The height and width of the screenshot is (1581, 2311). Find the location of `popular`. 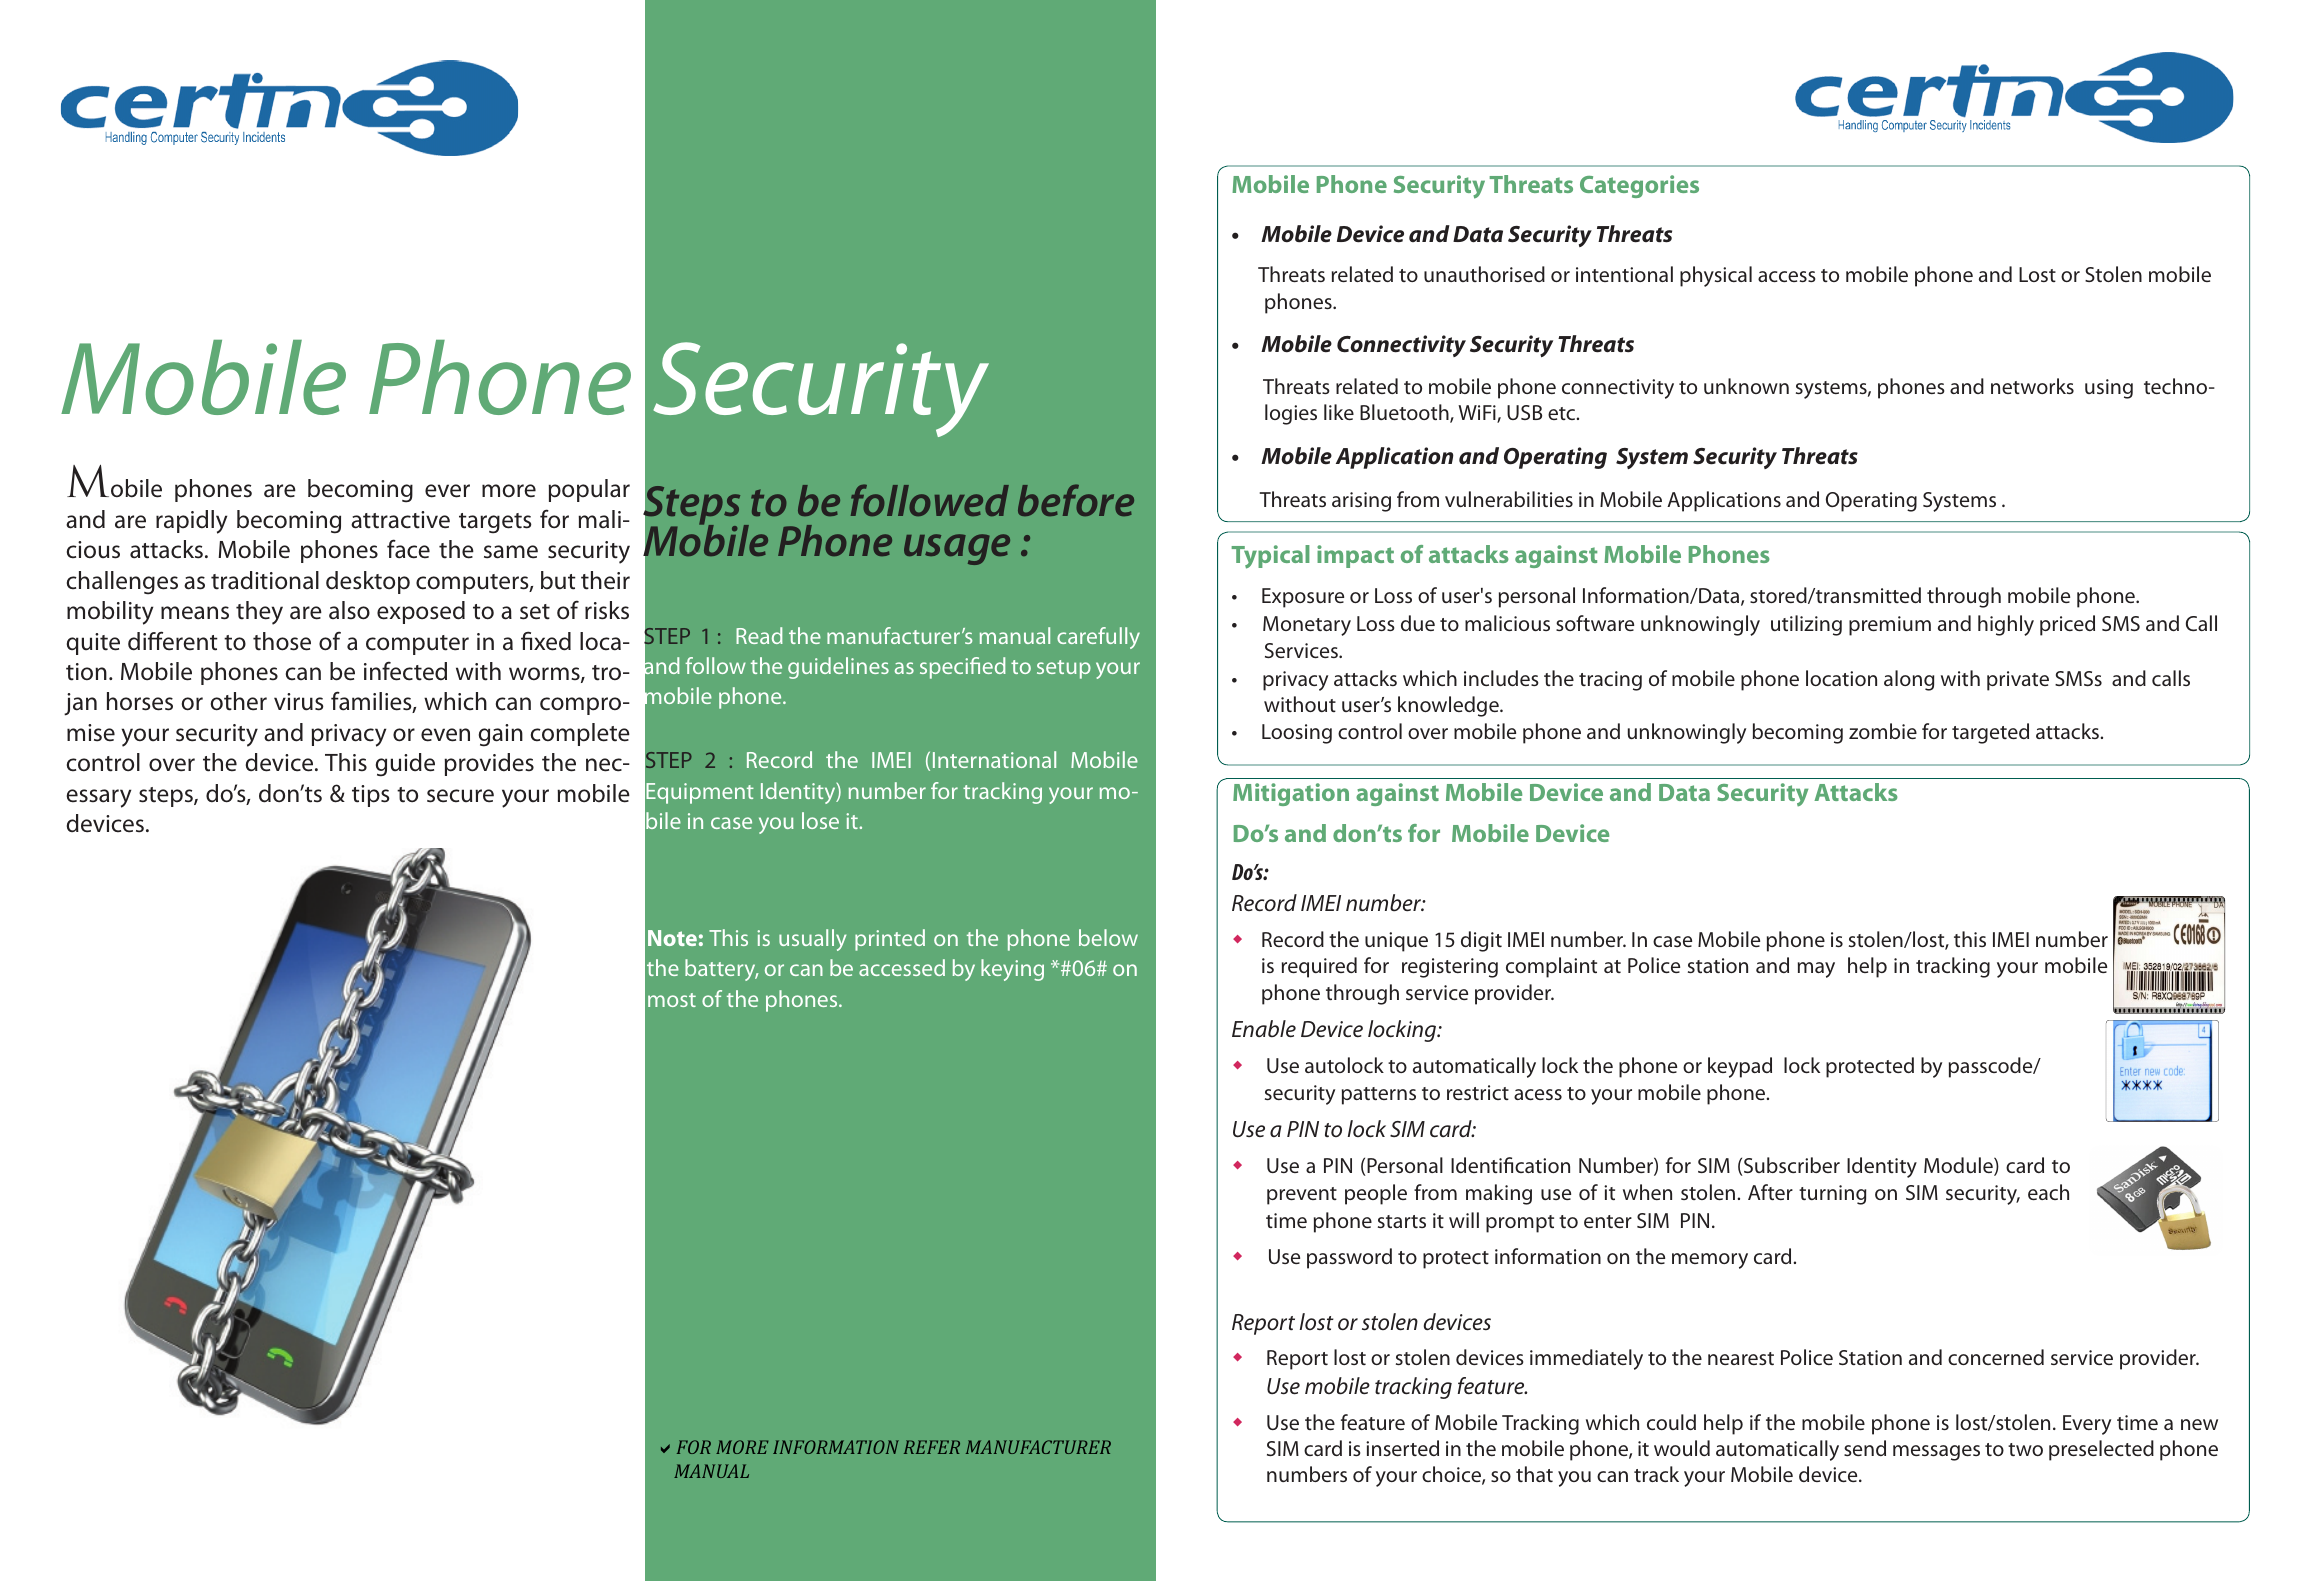

popular is located at coordinates (589, 490).
